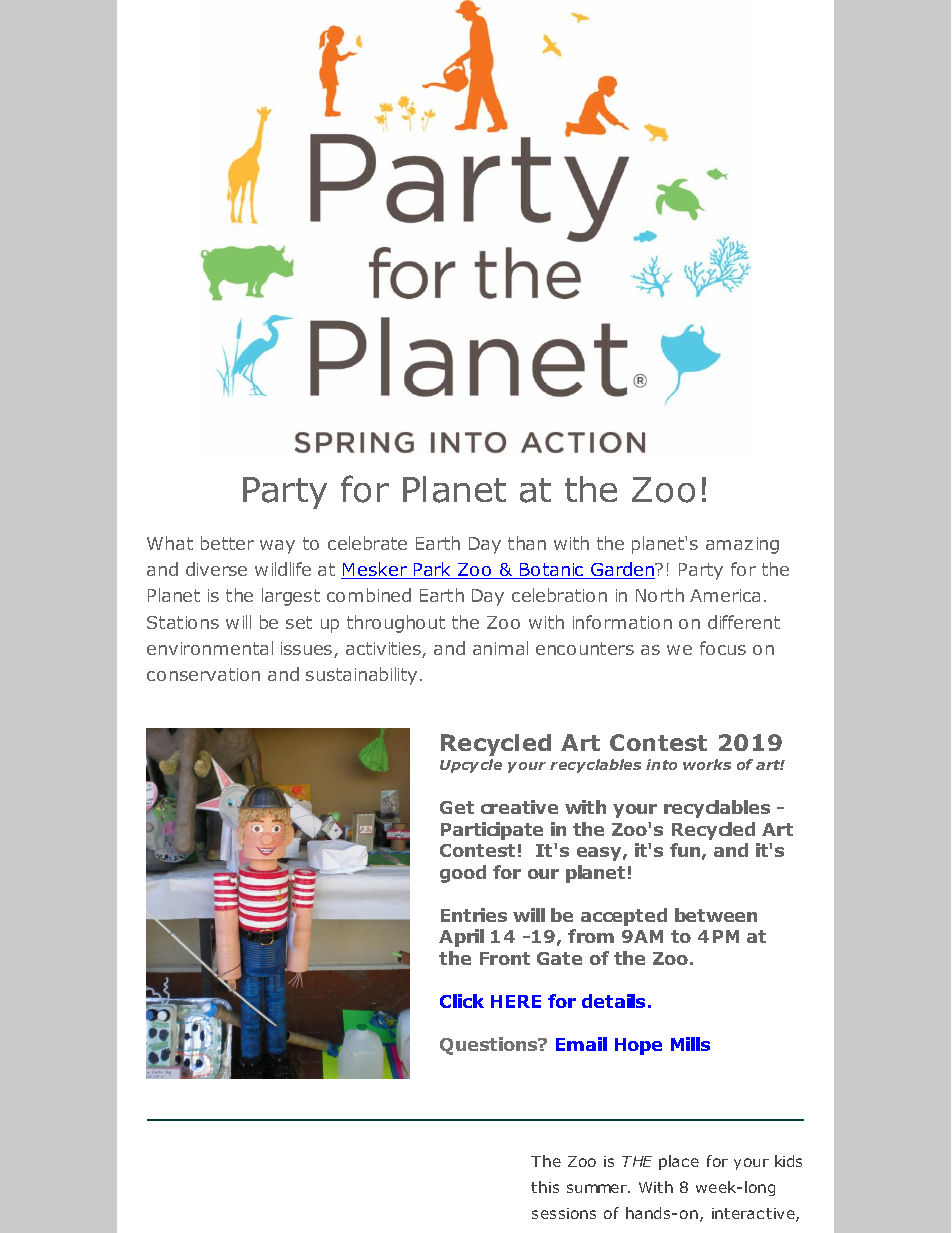 Image resolution: width=952 pixels, height=1233 pixels. What do you see at coordinates (203, 674) in the page?
I see `conservation` at bounding box center [203, 674].
